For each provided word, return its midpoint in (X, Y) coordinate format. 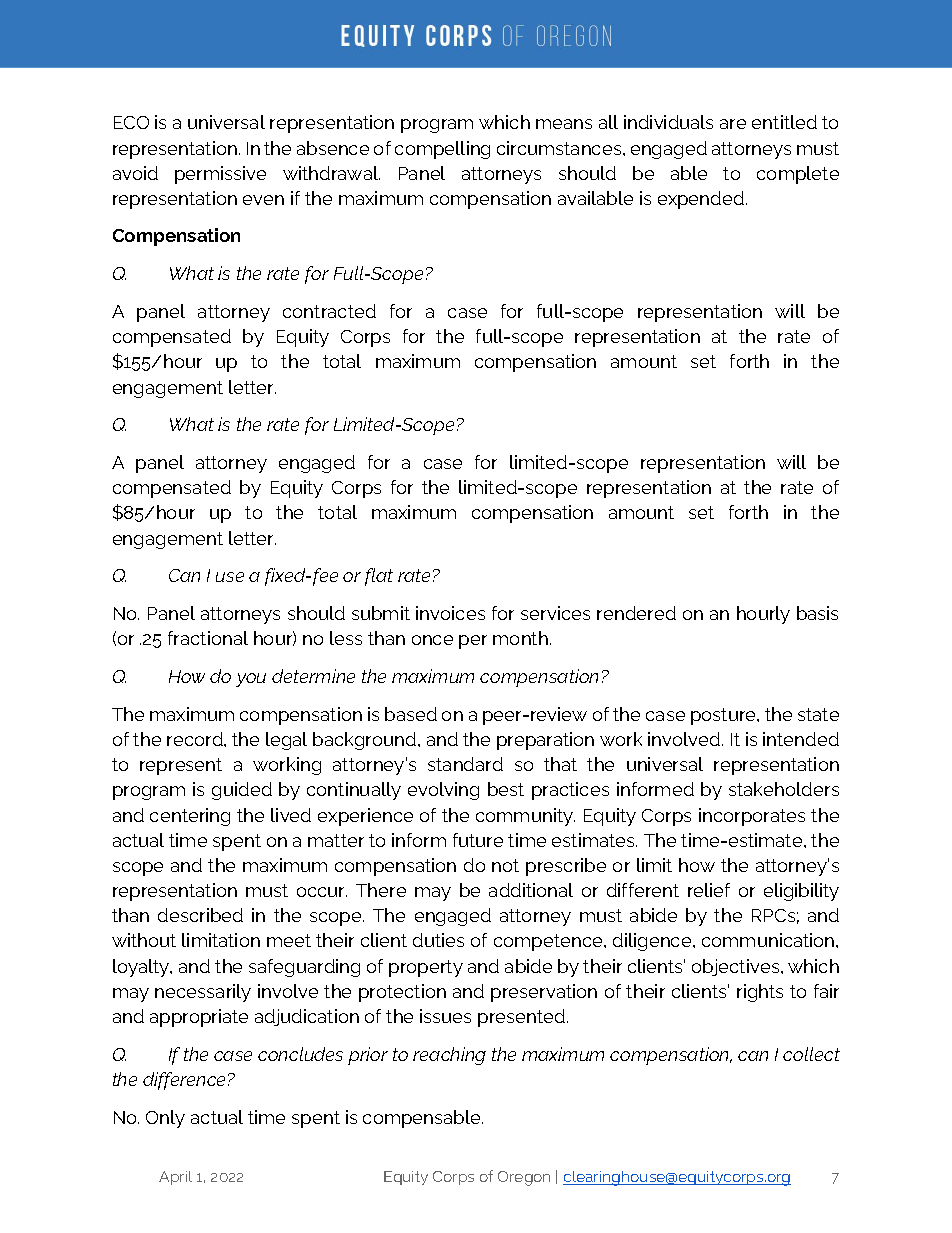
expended (701, 200)
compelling (442, 150)
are (733, 124)
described (200, 915)
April (175, 1178)
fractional (208, 638)
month (520, 638)
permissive (220, 175)
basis (817, 613)
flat (379, 577)
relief (709, 890)
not (505, 865)
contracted (329, 311)
